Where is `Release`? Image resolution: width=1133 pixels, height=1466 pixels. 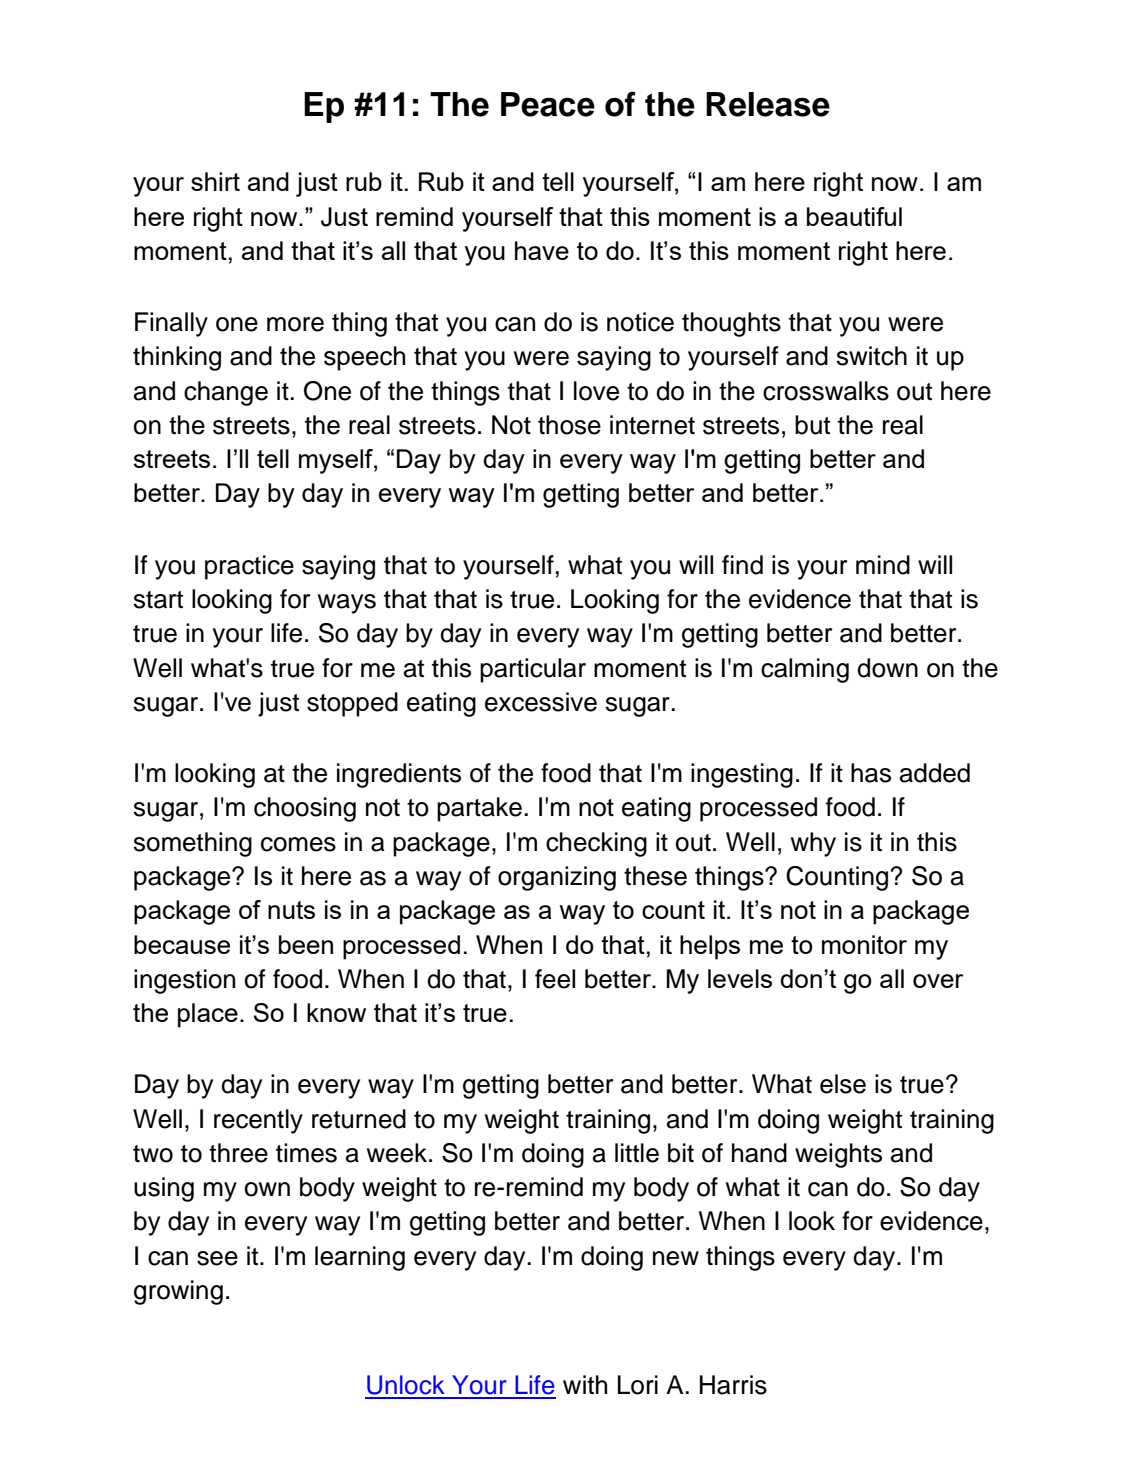
Release is located at coordinates (768, 104).
